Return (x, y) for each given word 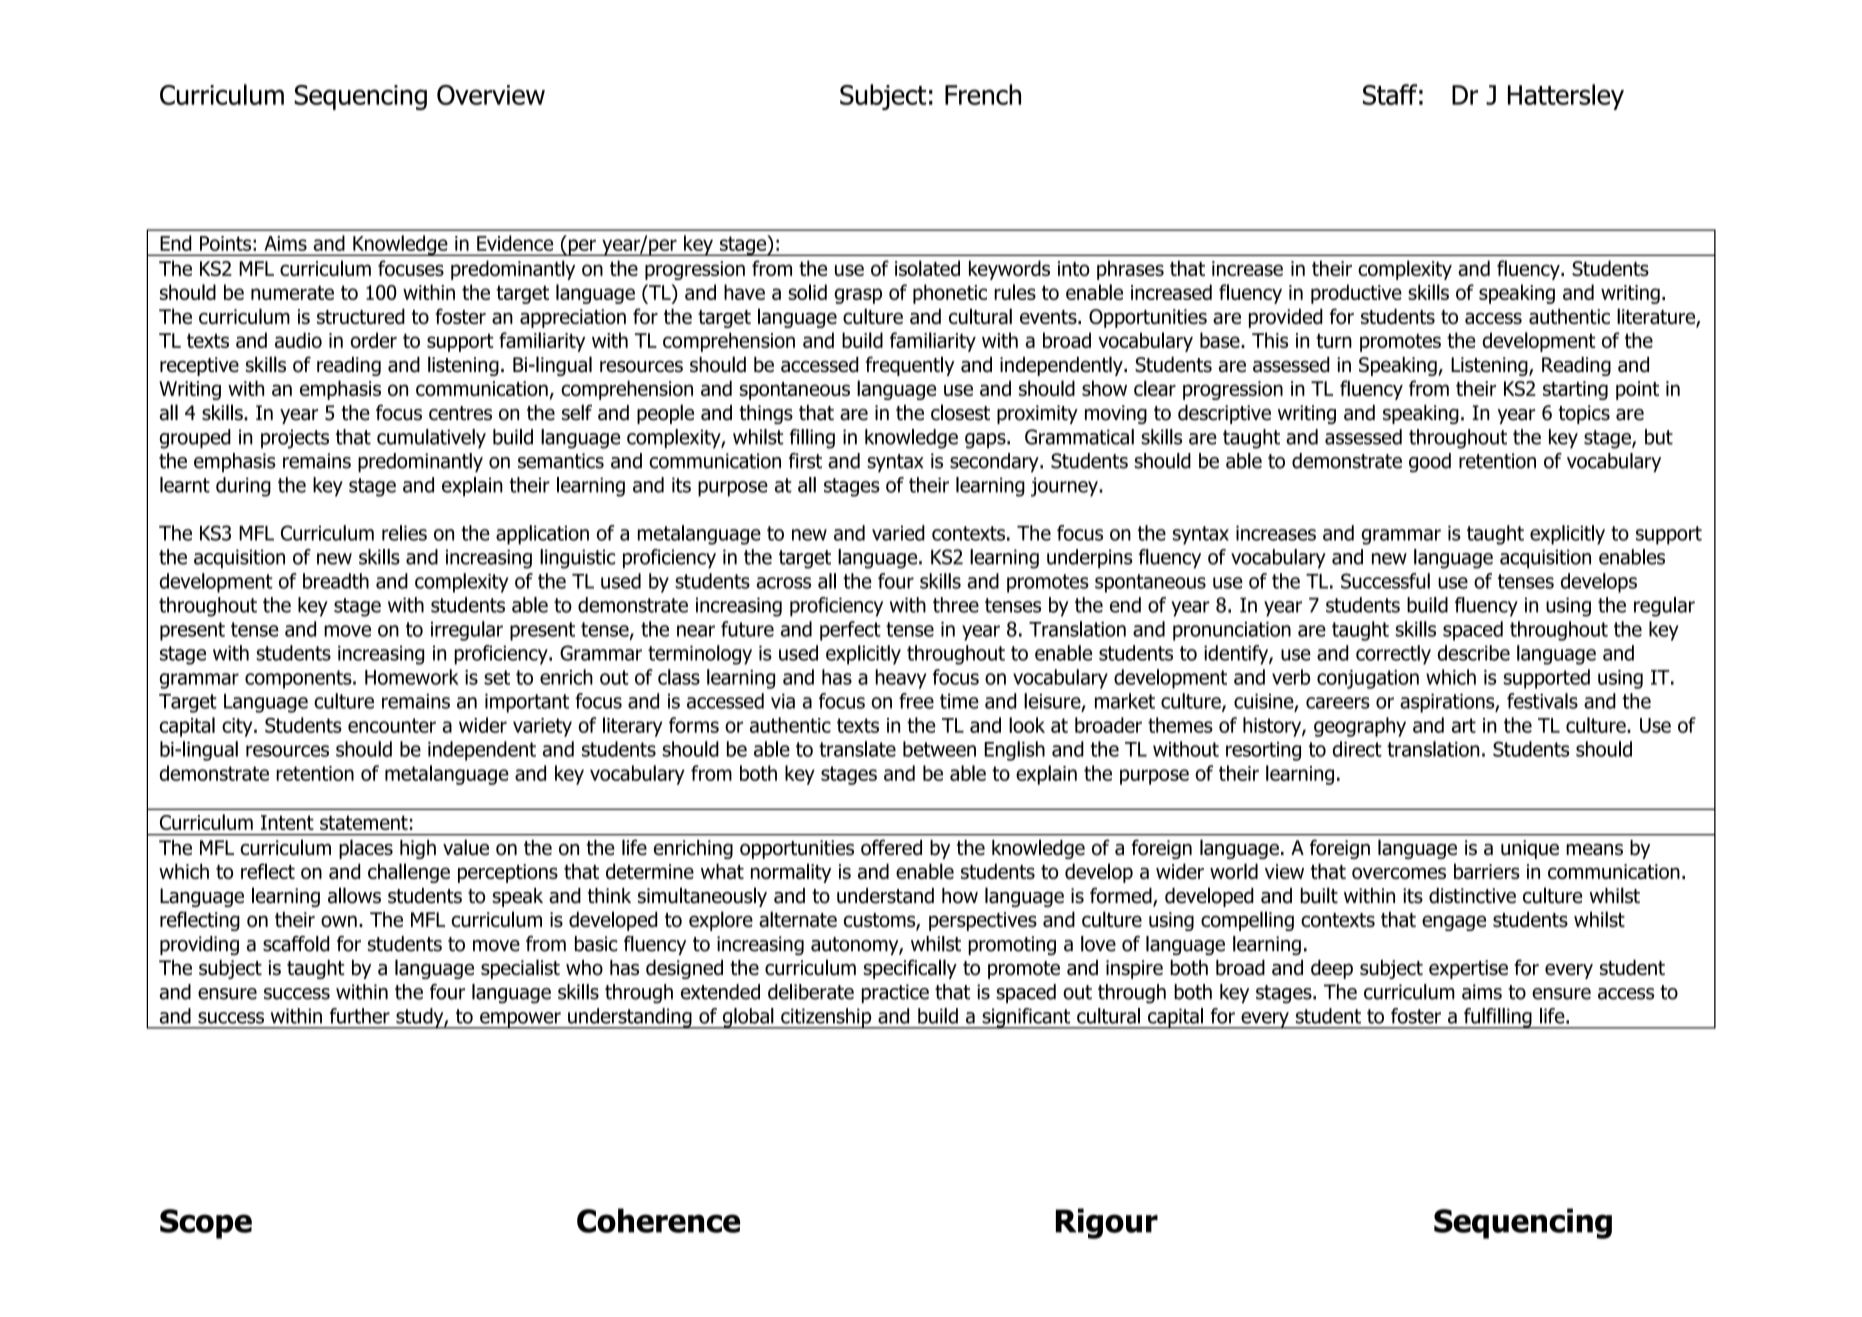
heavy (901, 679)
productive (1356, 294)
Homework (412, 677)
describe (1474, 653)
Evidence (515, 243)
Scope (206, 1224)
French (983, 94)
